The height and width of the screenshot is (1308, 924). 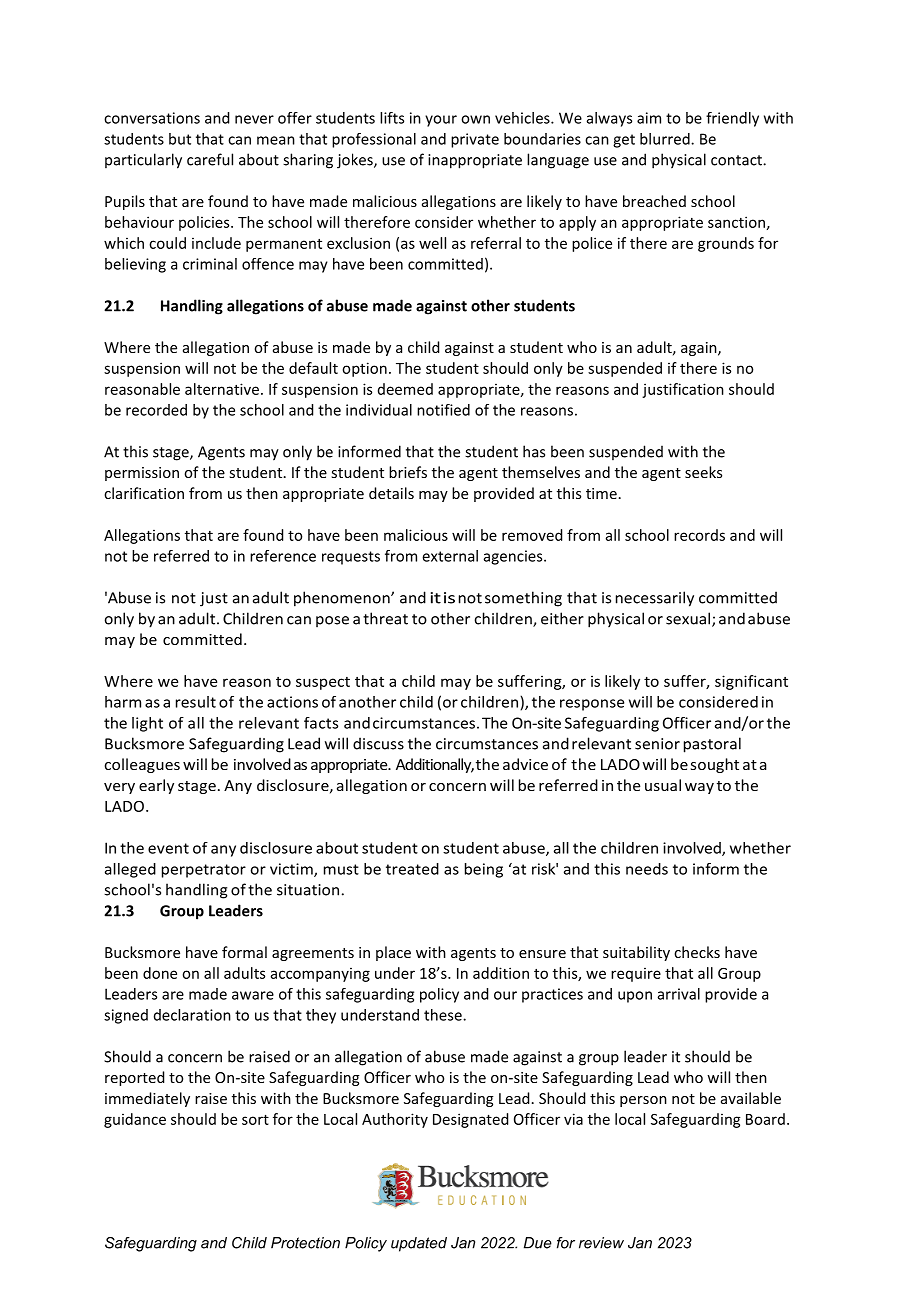 What do you see at coordinates (666, 139) in the screenshot?
I see `blurred` at bounding box center [666, 139].
